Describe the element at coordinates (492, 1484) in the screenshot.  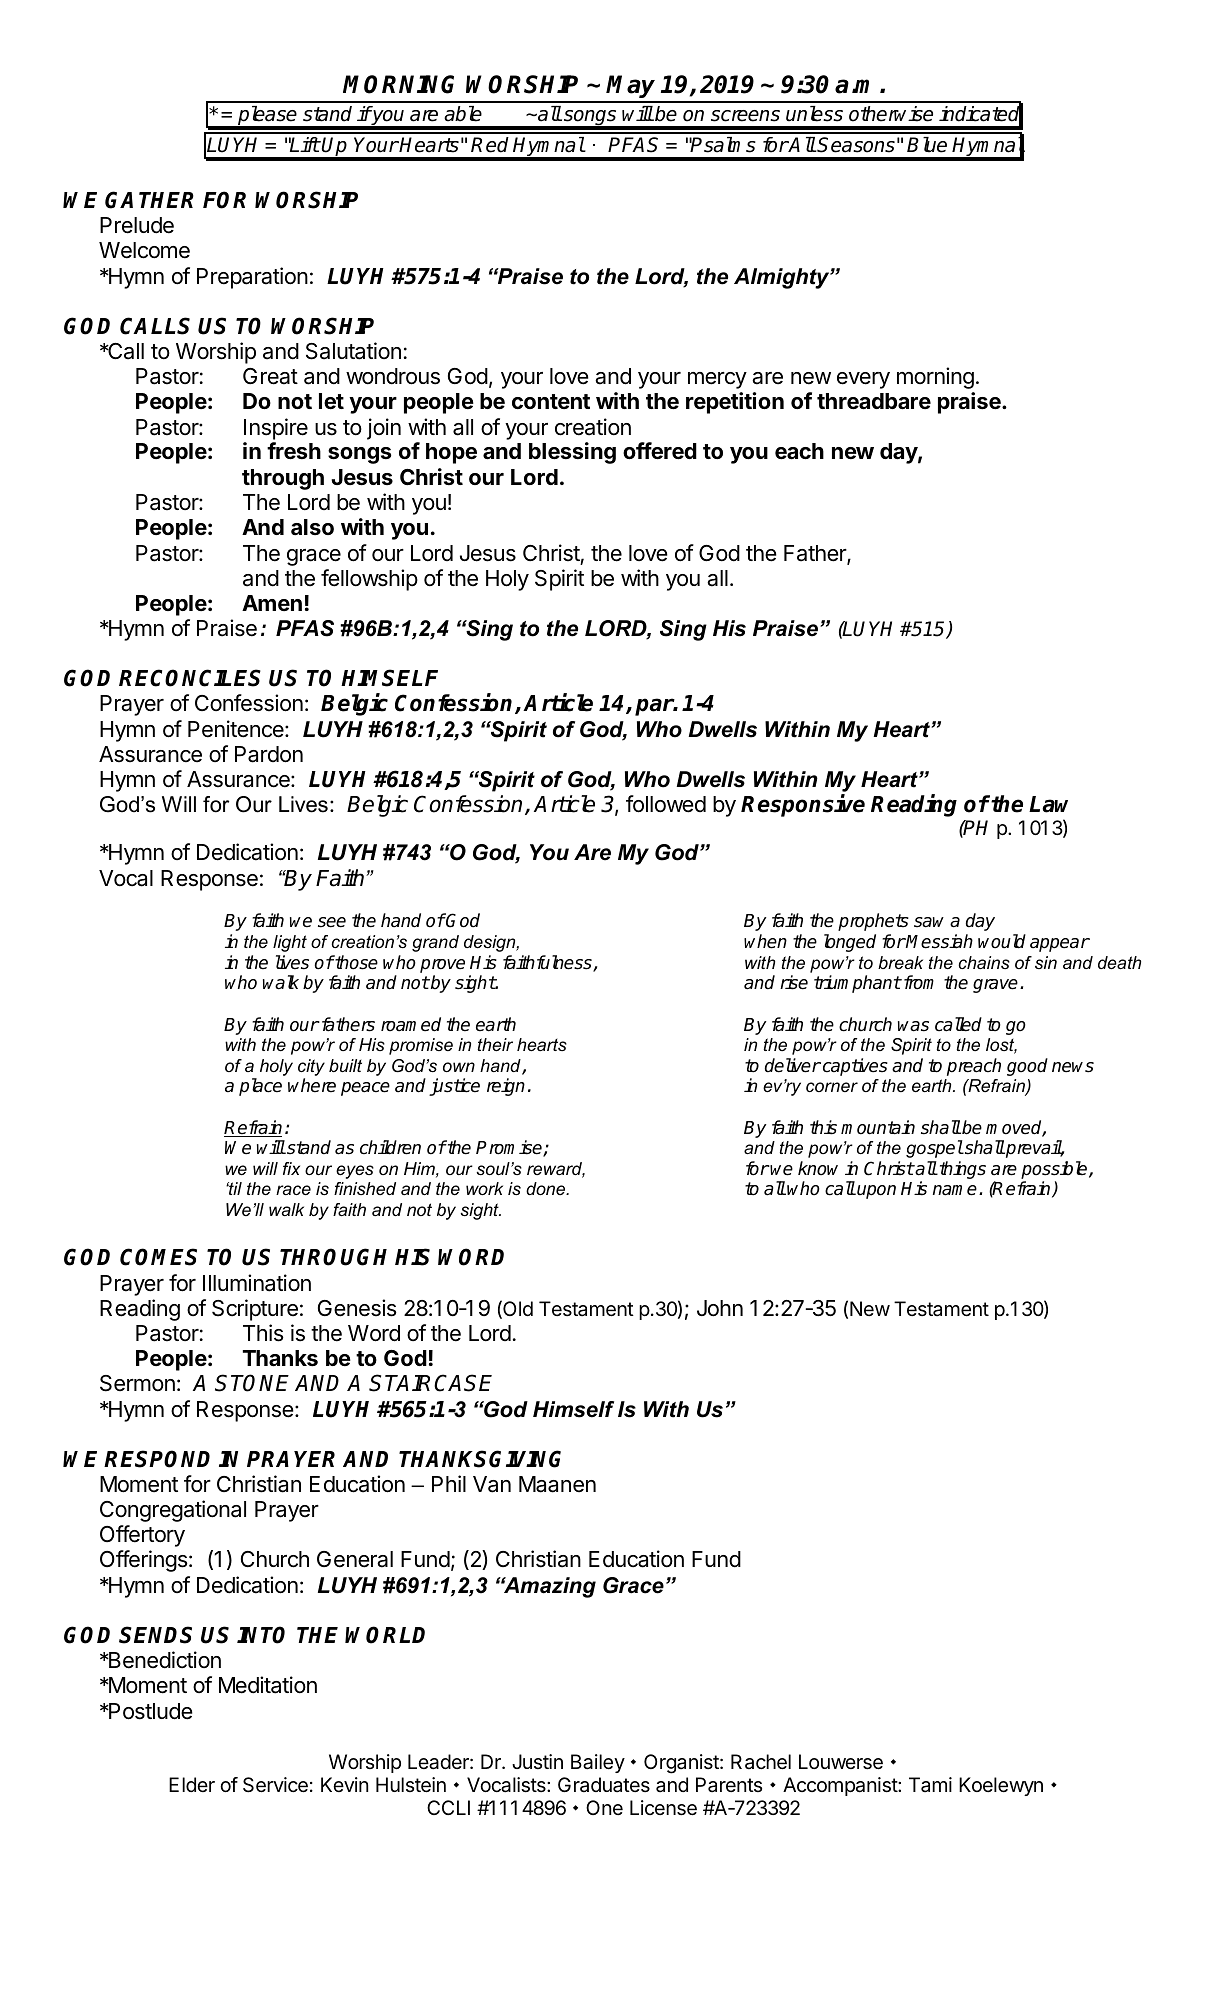
I see `Van` at that location.
